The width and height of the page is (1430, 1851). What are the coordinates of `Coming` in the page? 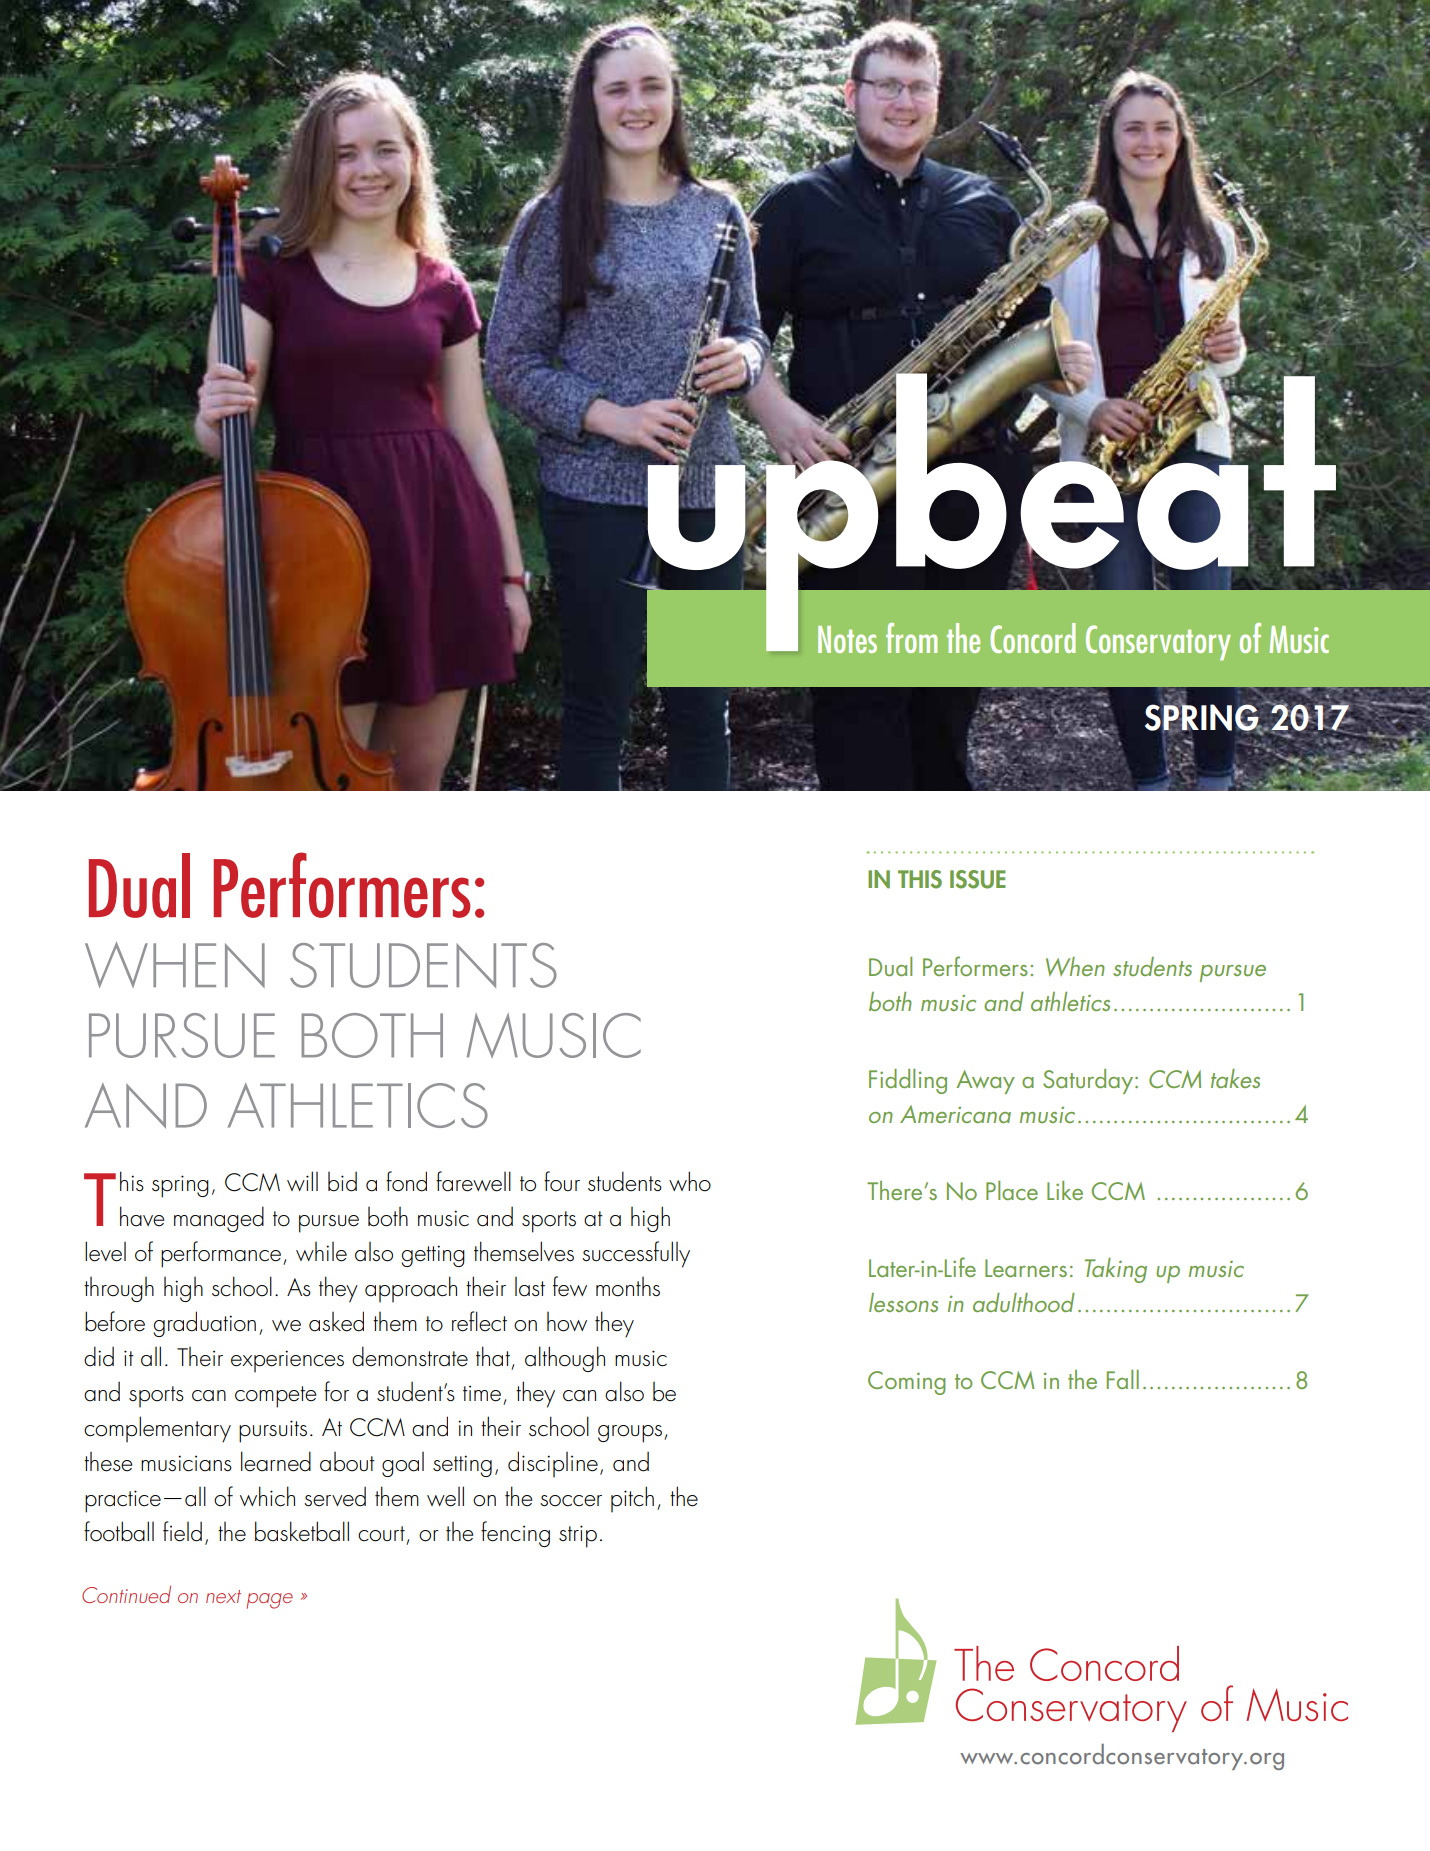 It's located at (907, 1383).
